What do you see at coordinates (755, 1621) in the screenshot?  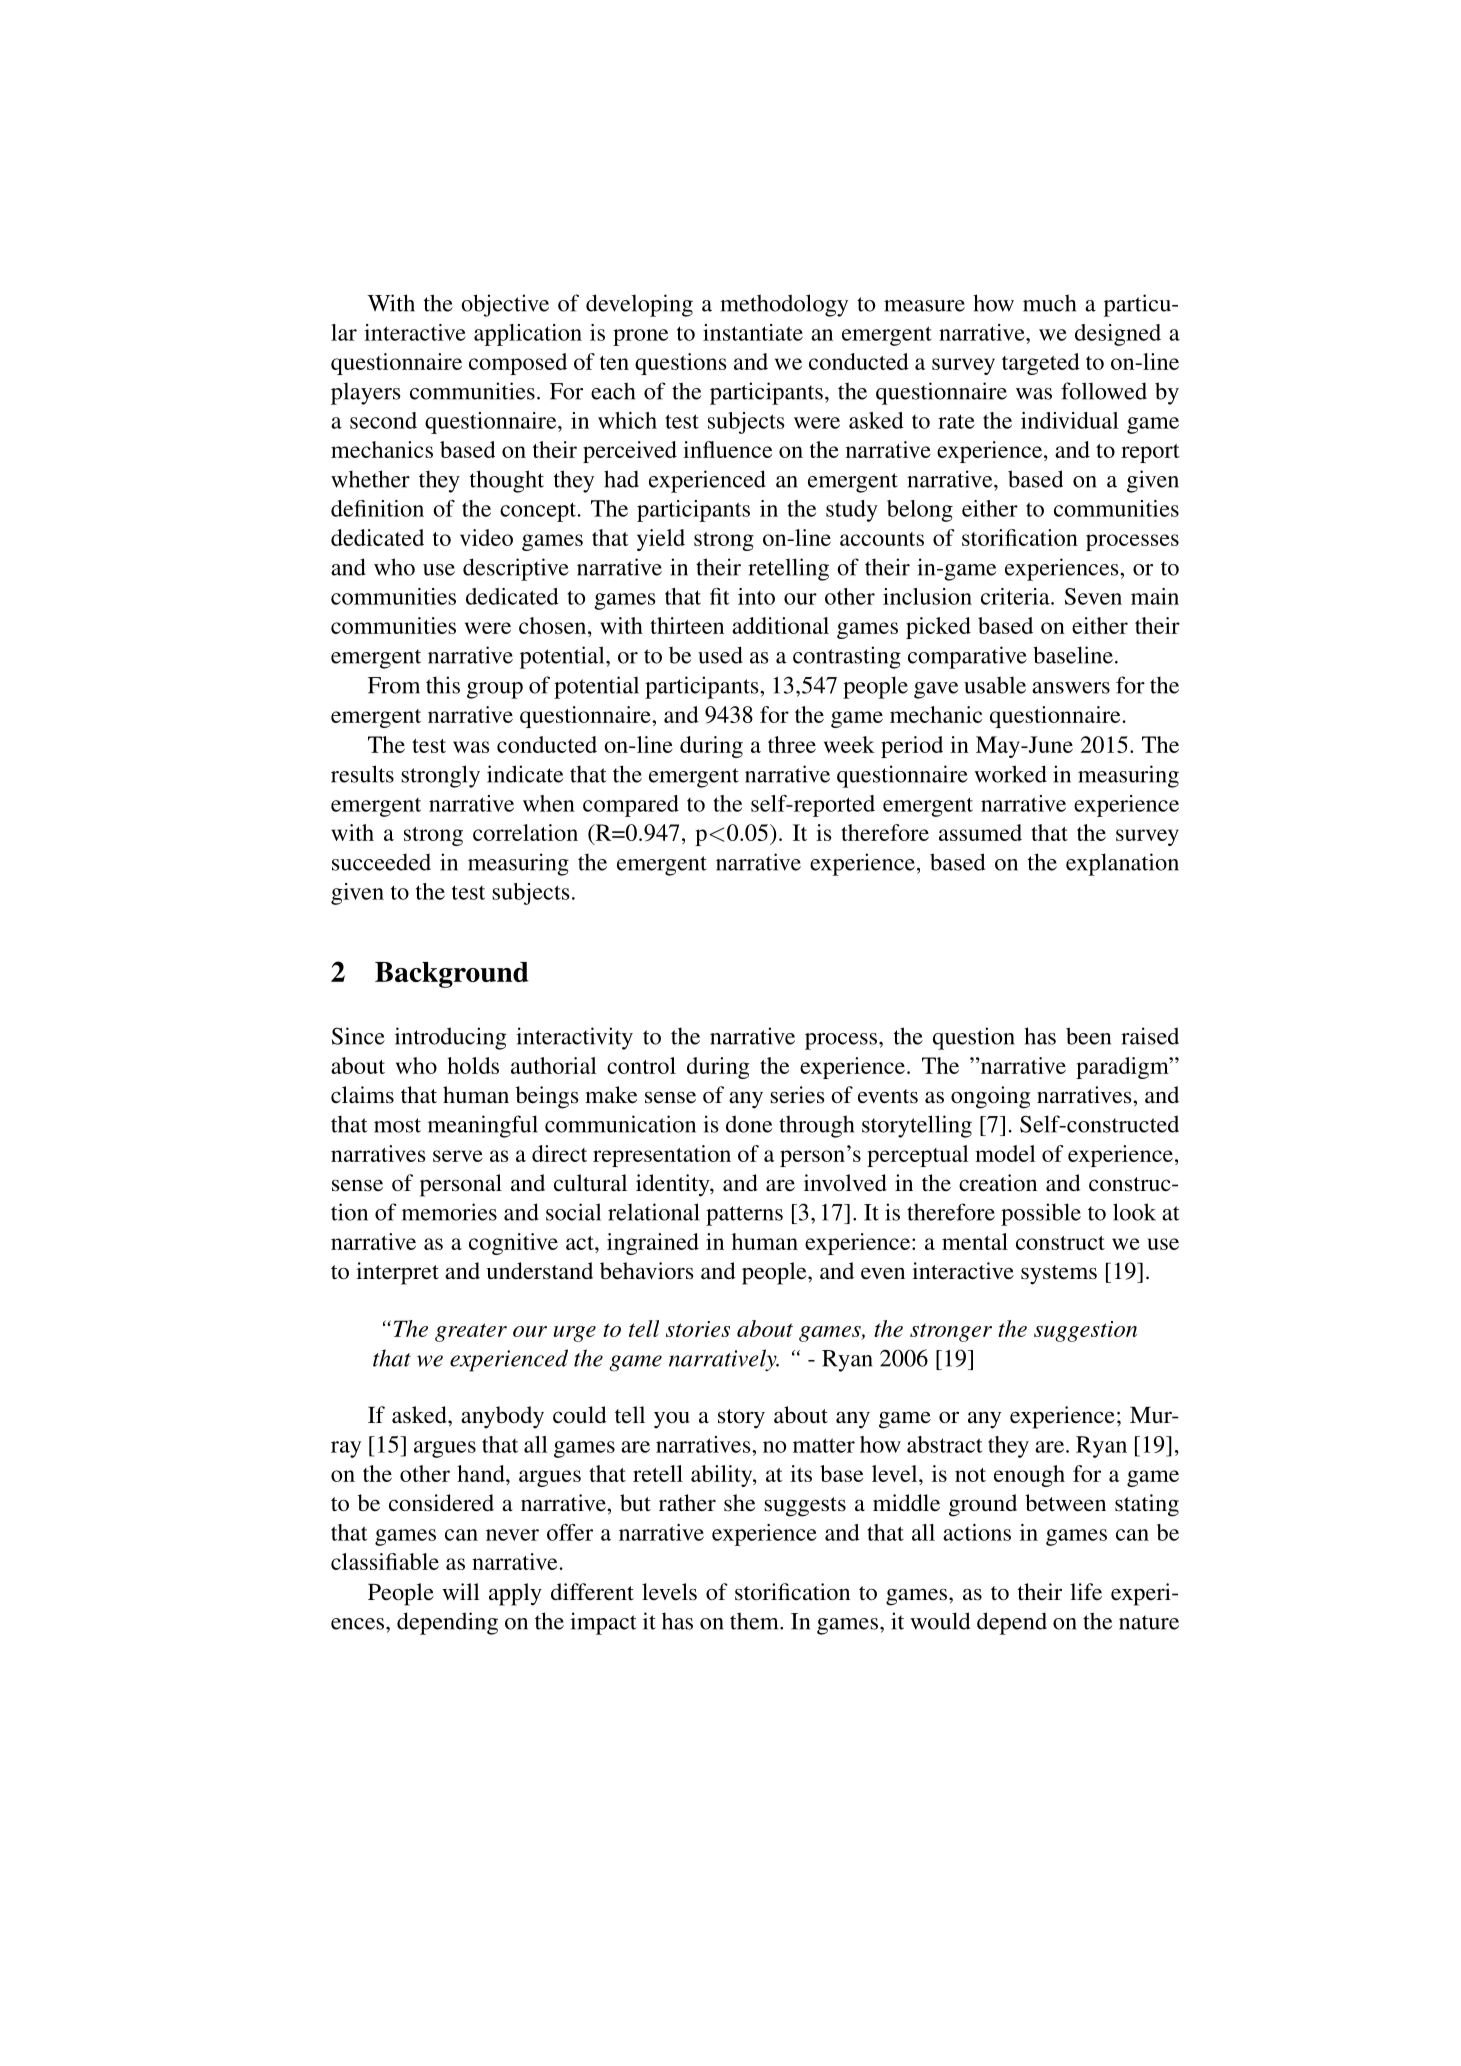 I see `them` at bounding box center [755, 1621].
